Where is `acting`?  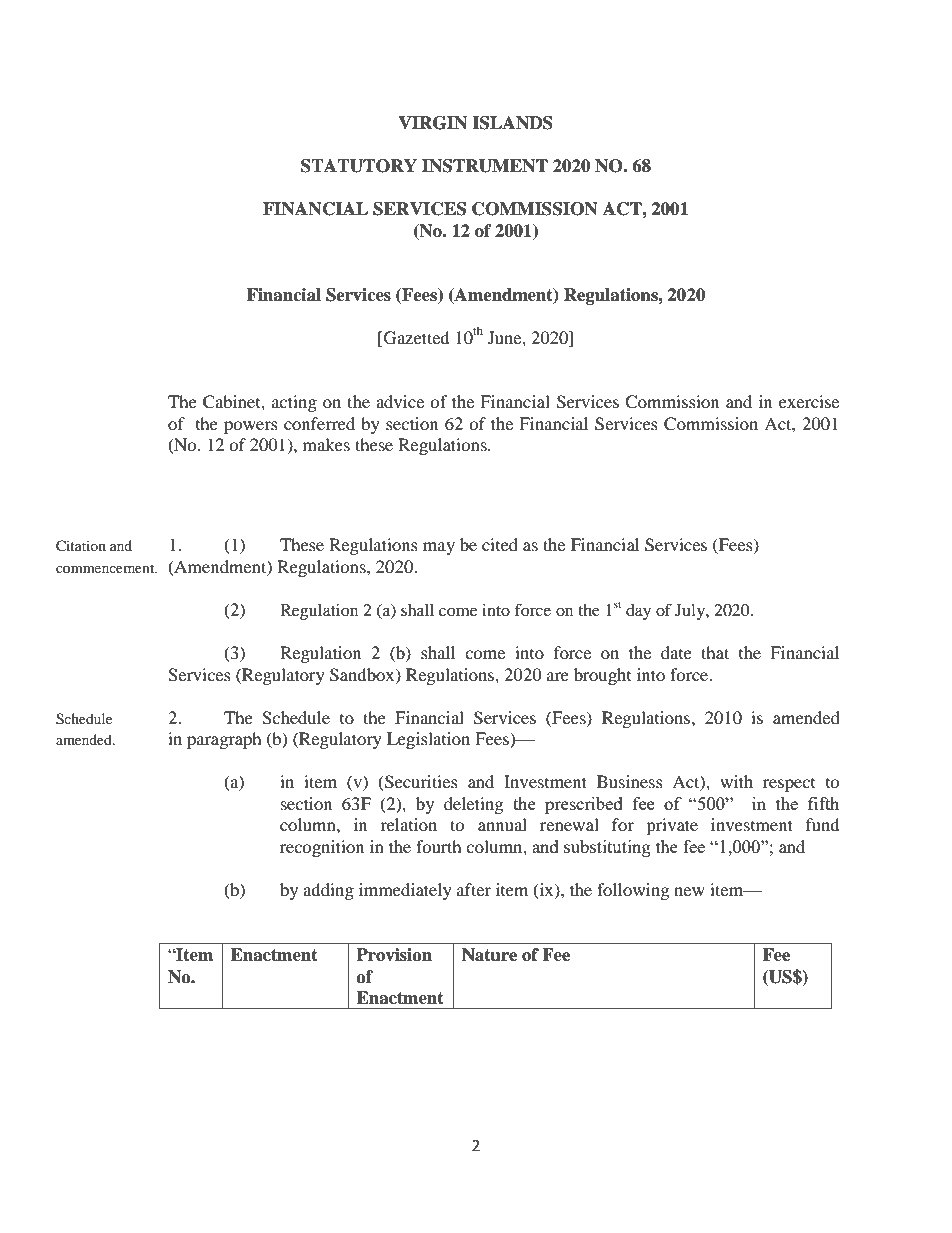 acting is located at coordinates (294, 403).
